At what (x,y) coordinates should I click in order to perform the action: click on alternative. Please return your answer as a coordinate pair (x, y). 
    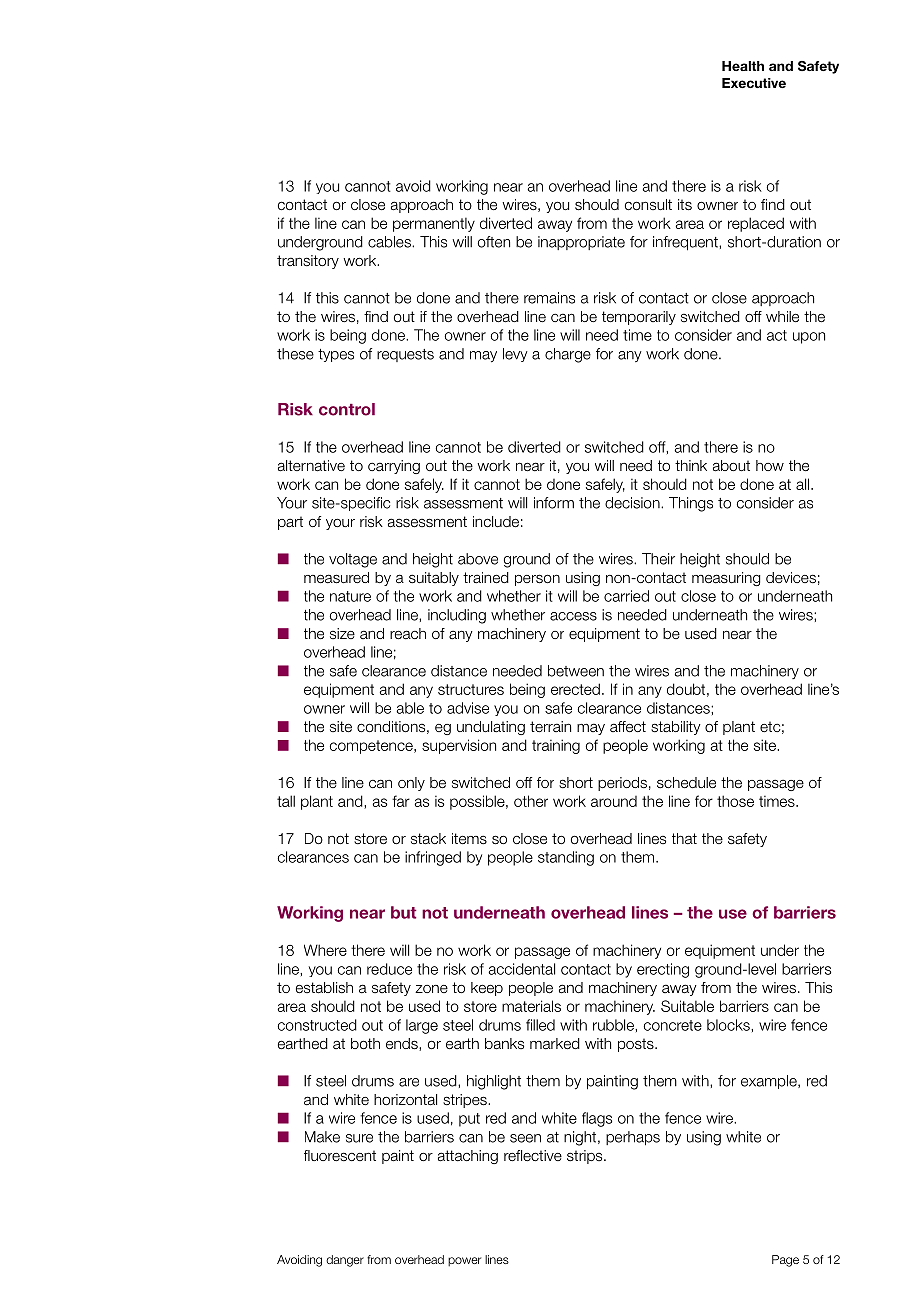
    Looking at the image, I should click on (311, 466).
